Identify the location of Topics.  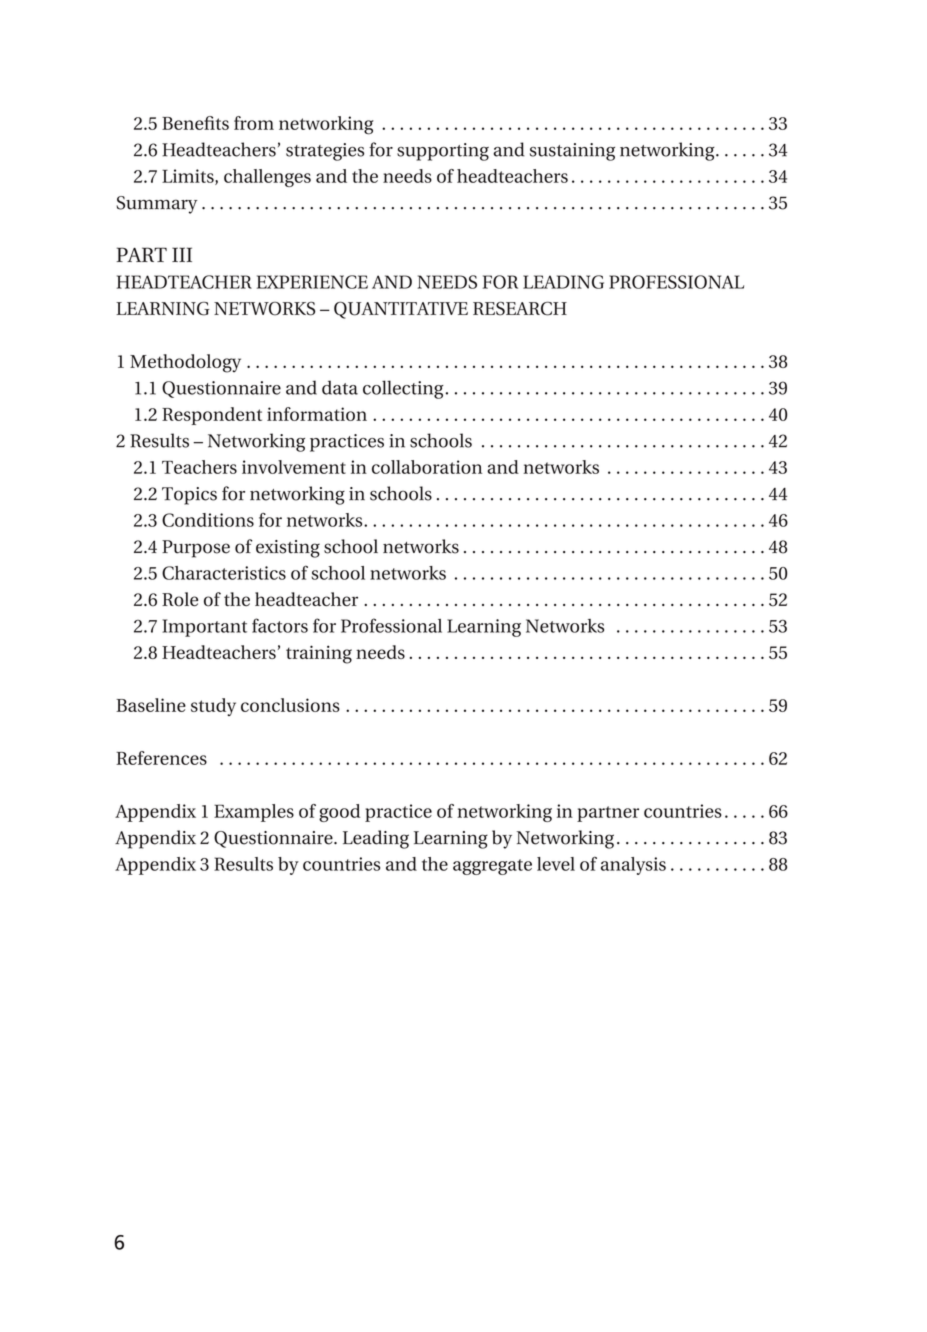
(189, 496).
